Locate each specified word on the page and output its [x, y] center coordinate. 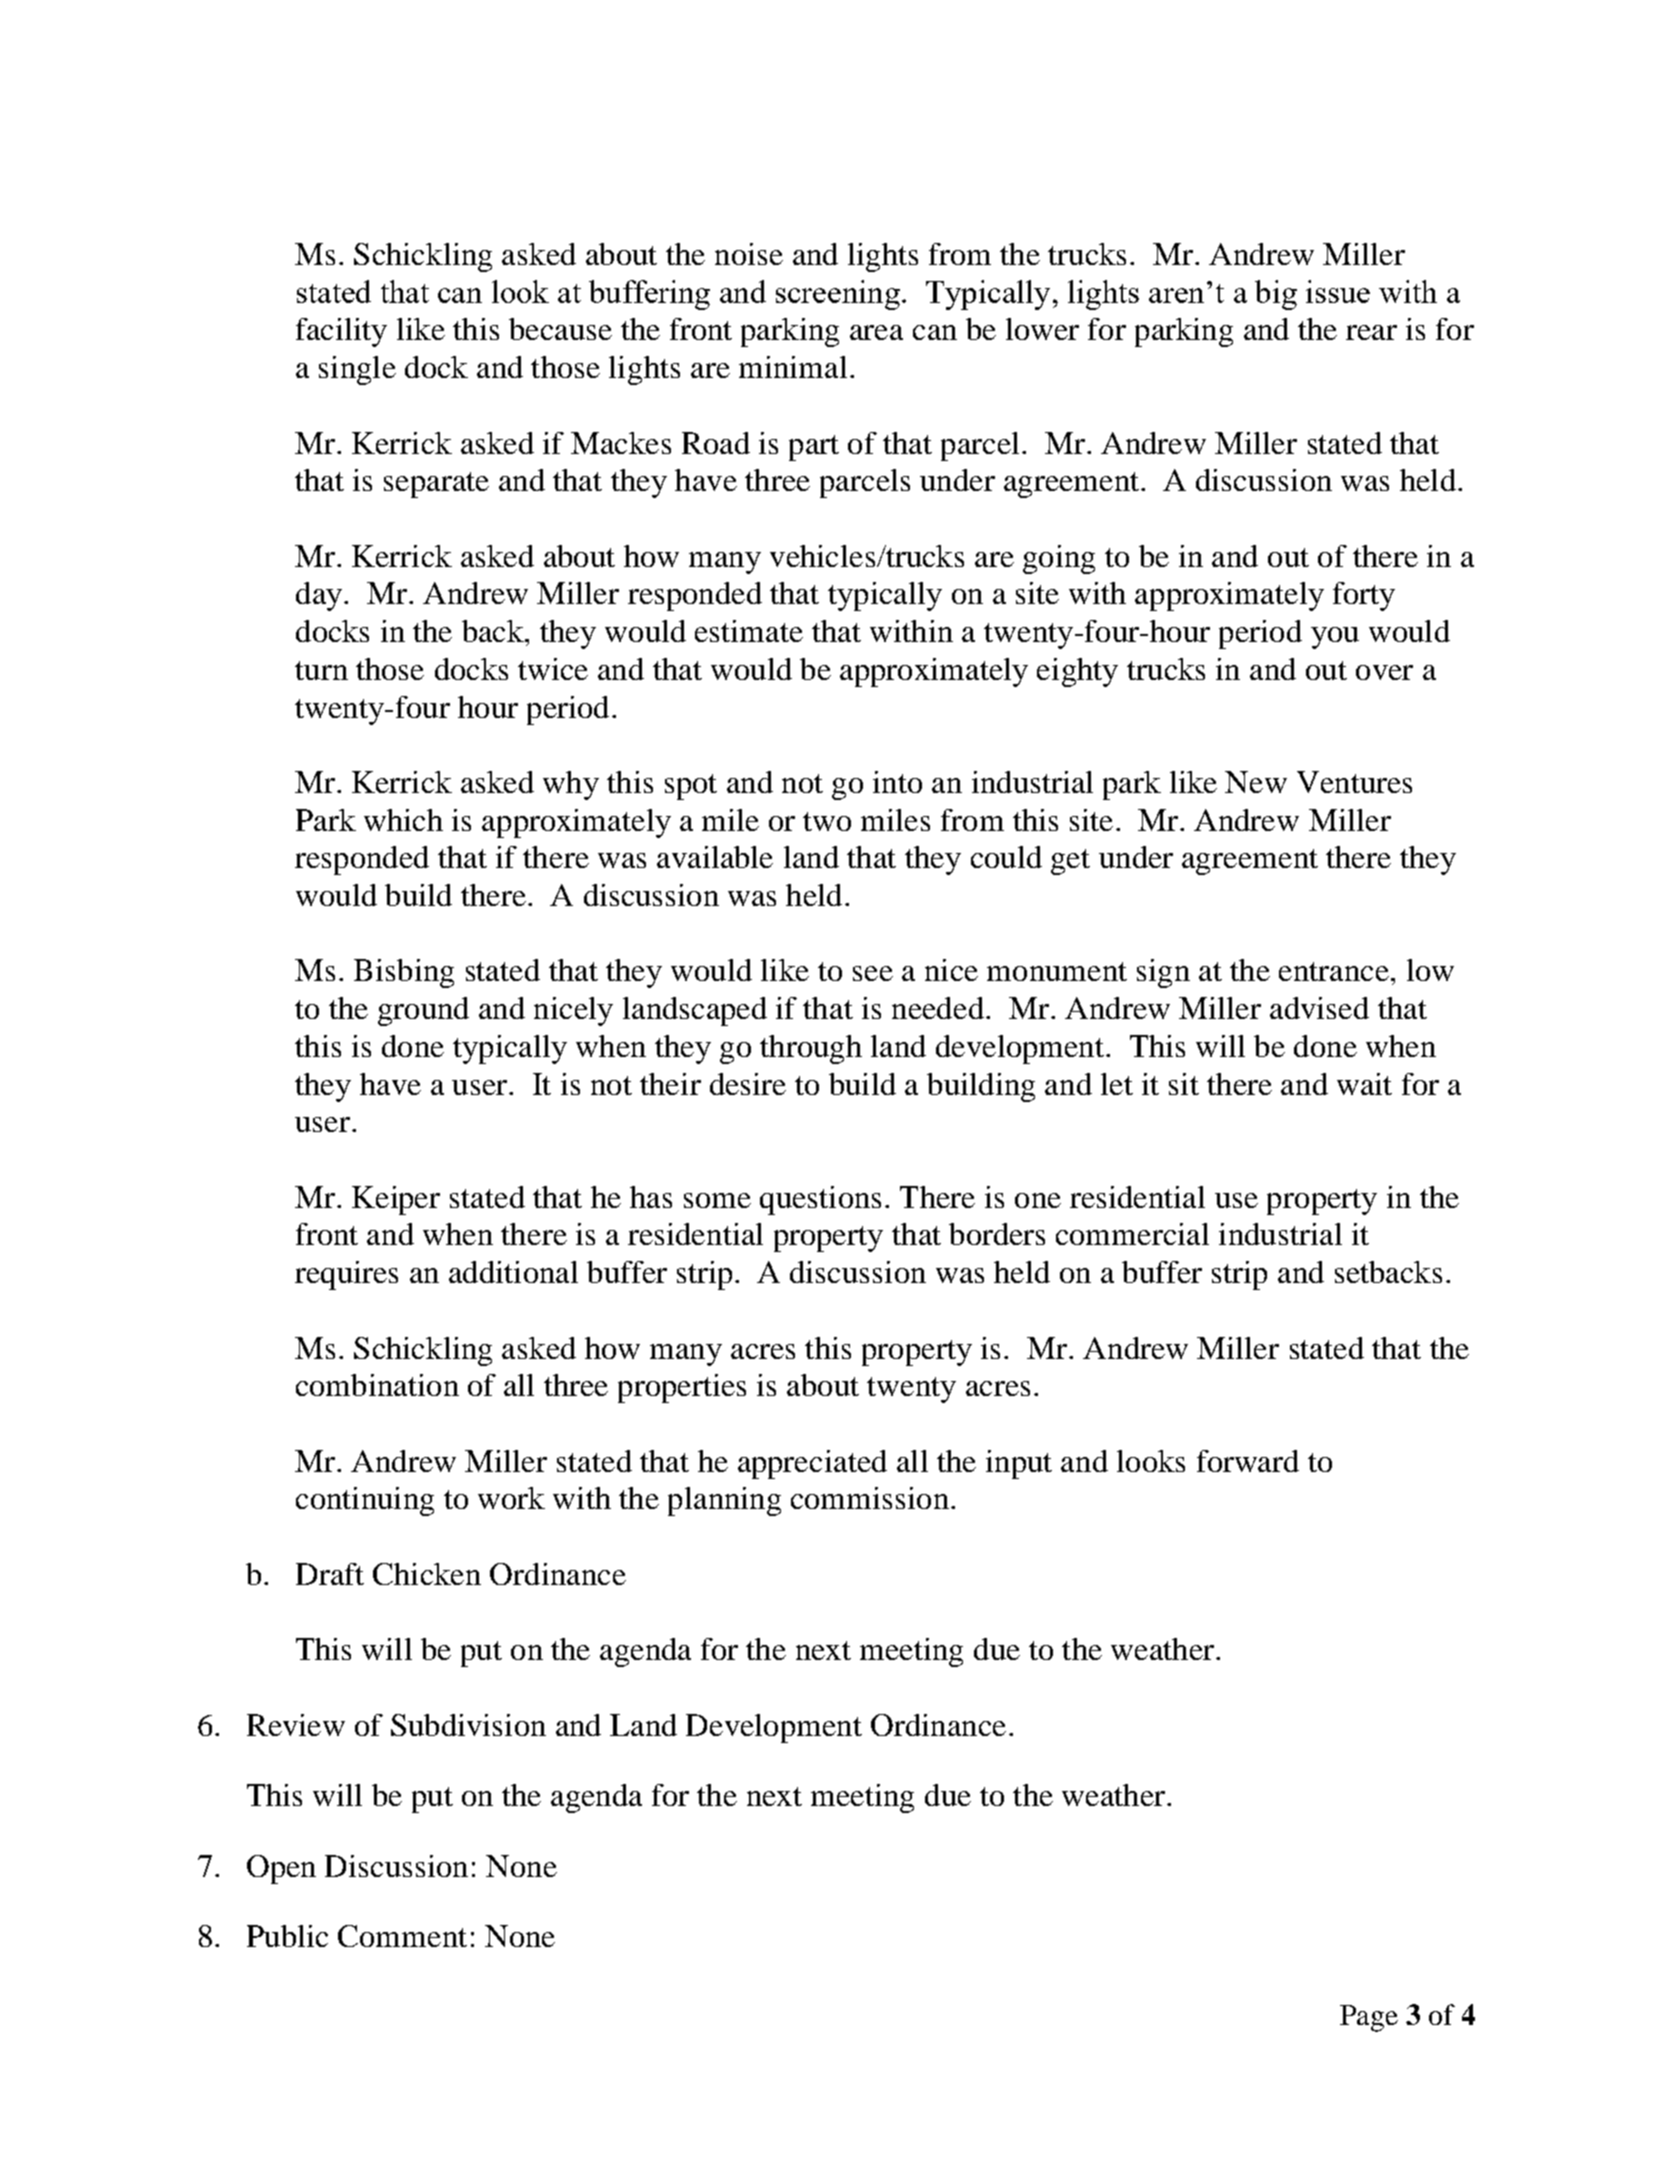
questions [820, 1200]
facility [341, 332]
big [1276, 295]
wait [1364, 1084]
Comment [402, 1936]
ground [423, 1011]
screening [838, 295]
